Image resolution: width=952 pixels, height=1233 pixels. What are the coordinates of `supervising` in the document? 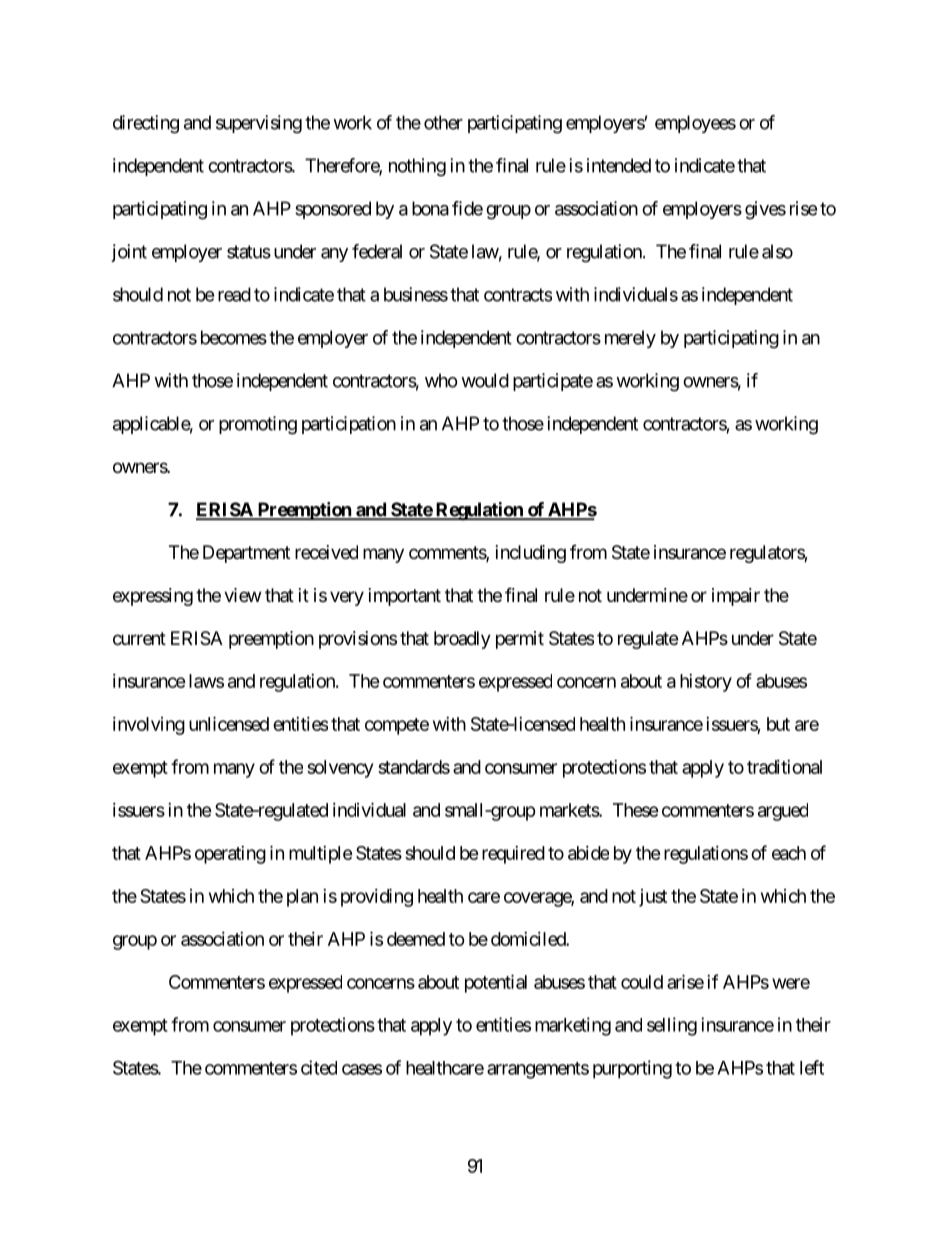 It's located at (259, 124).
